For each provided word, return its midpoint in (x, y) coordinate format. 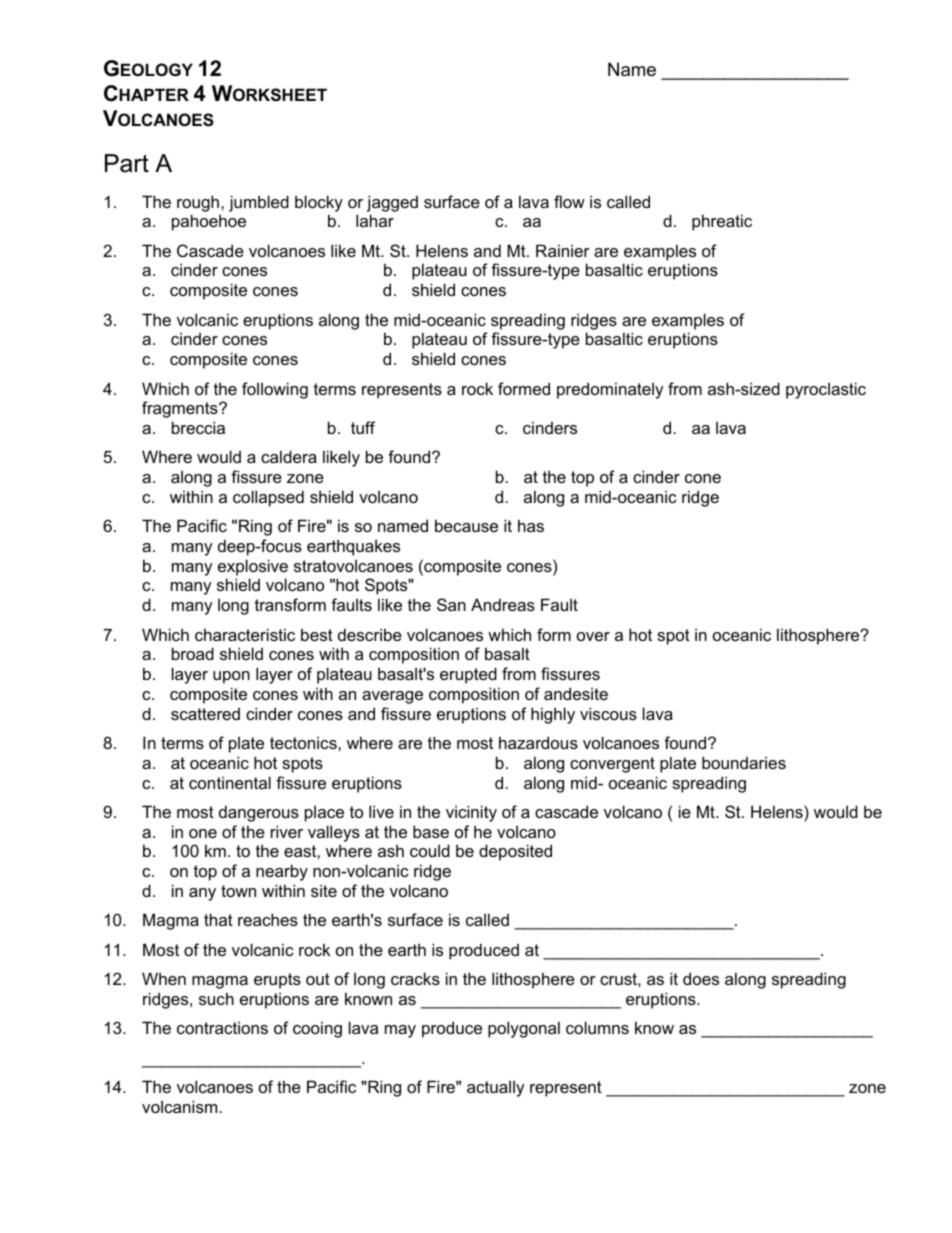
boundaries (744, 762)
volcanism (181, 1106)
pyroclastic (826, 390)
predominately (610, 390)
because (466, 525)
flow (569, 201)
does (701, 978)
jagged (392, 203)
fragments (181, 409)
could (430, 850)
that (218, 919)
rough (199, 203)
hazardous (538, 742)
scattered (205, 714)
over (593, 636)
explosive (253, 567)
